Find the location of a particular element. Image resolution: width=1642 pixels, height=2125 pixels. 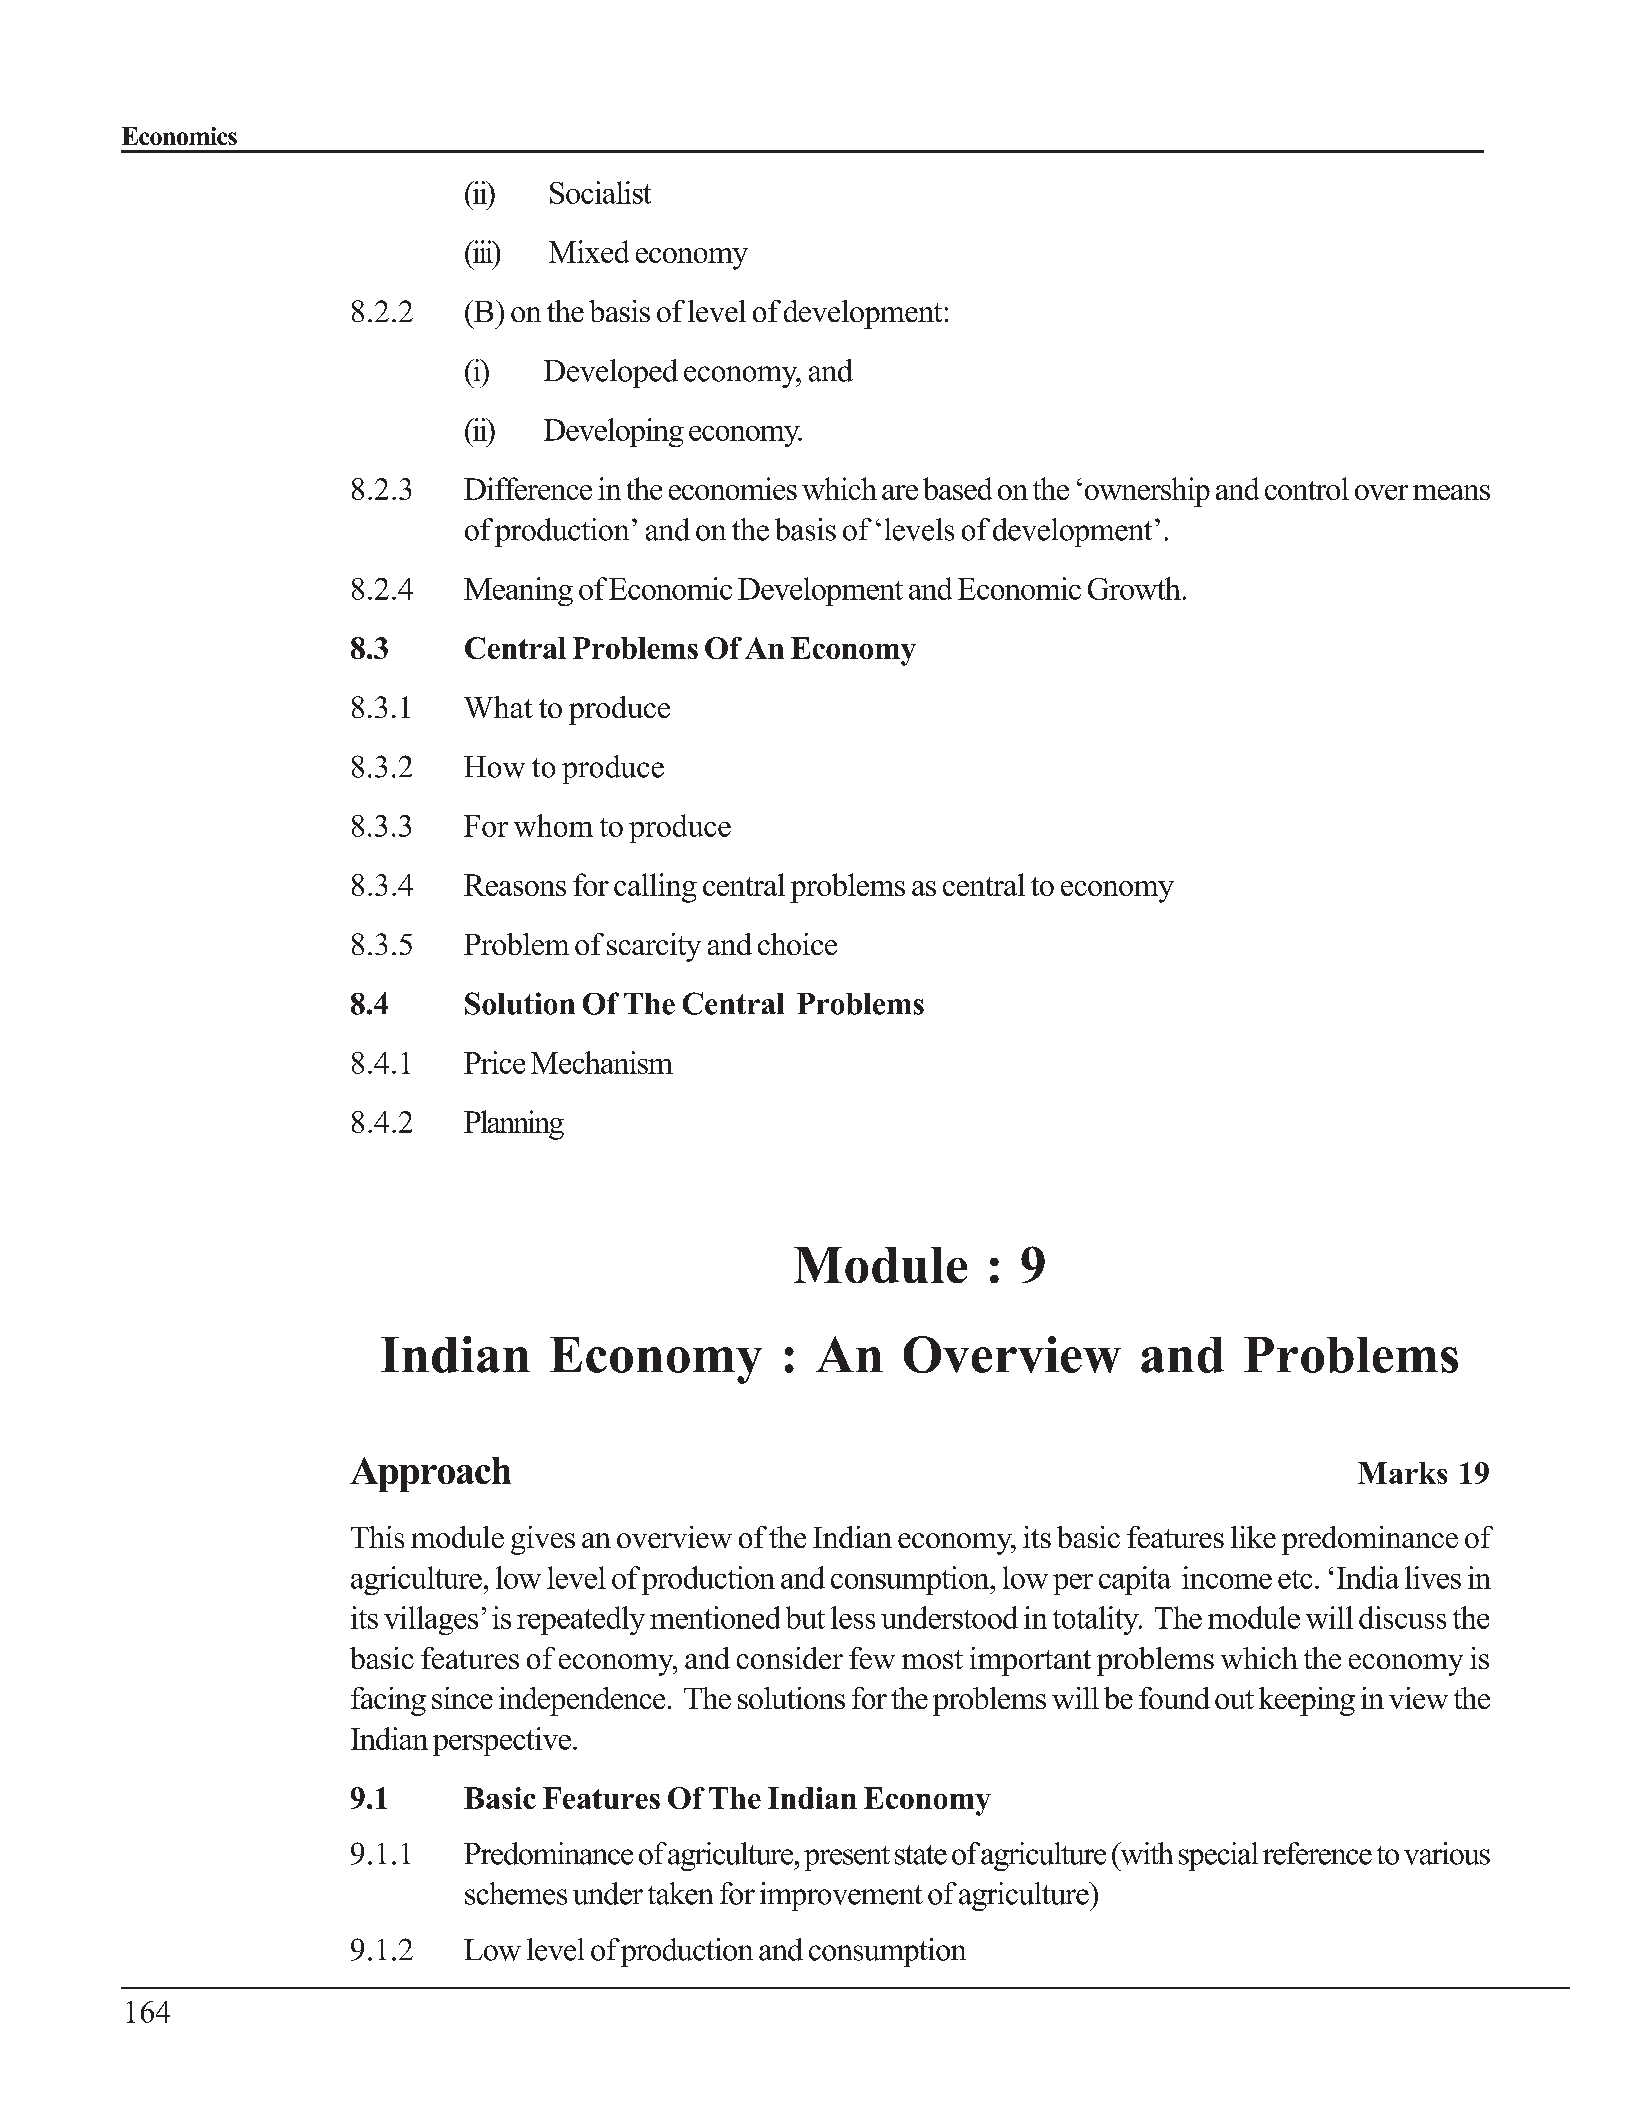

iii is located at coordinates (482, 251).
